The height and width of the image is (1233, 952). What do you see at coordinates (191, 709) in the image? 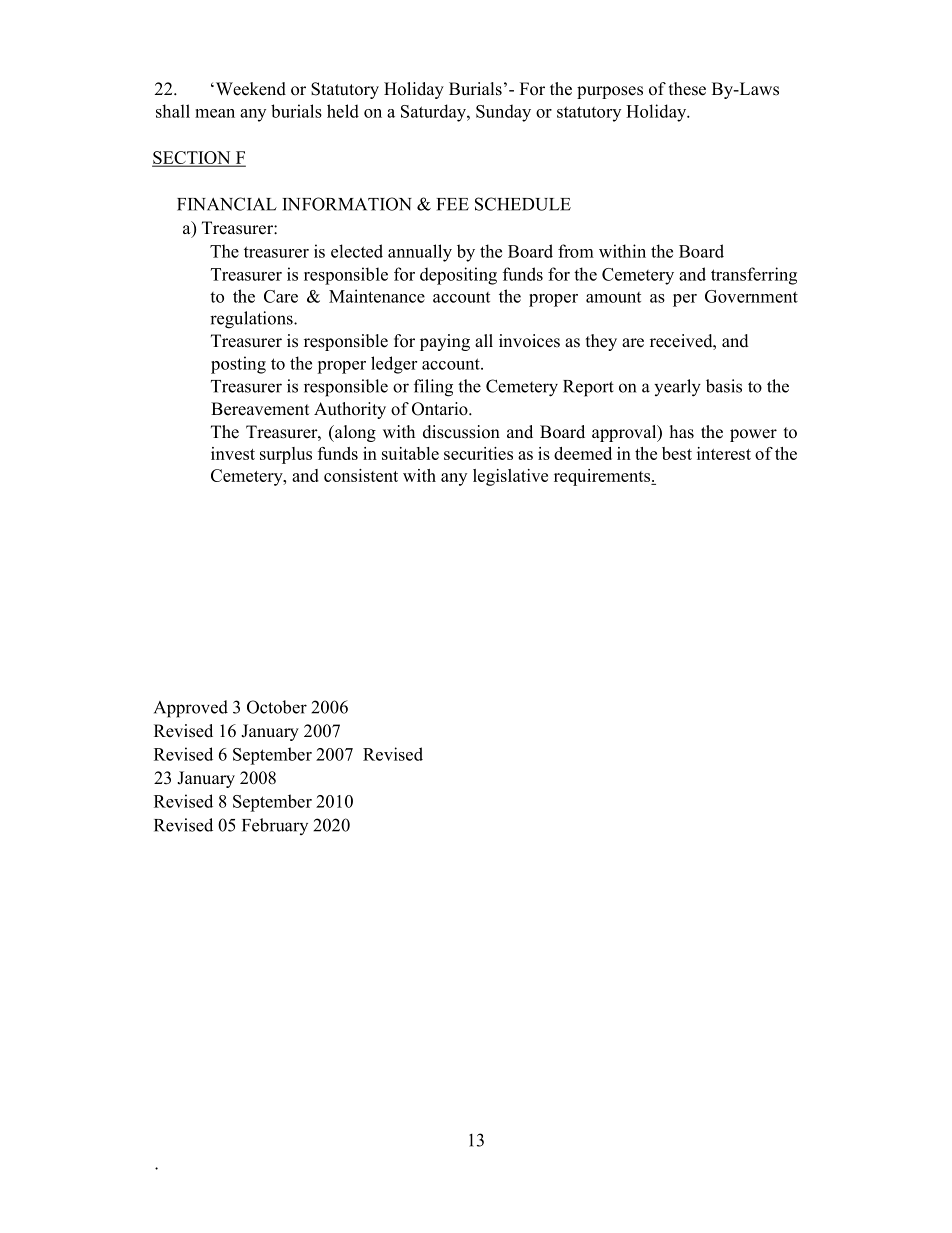
I see `Approved` at bounding box center [191, 709].
